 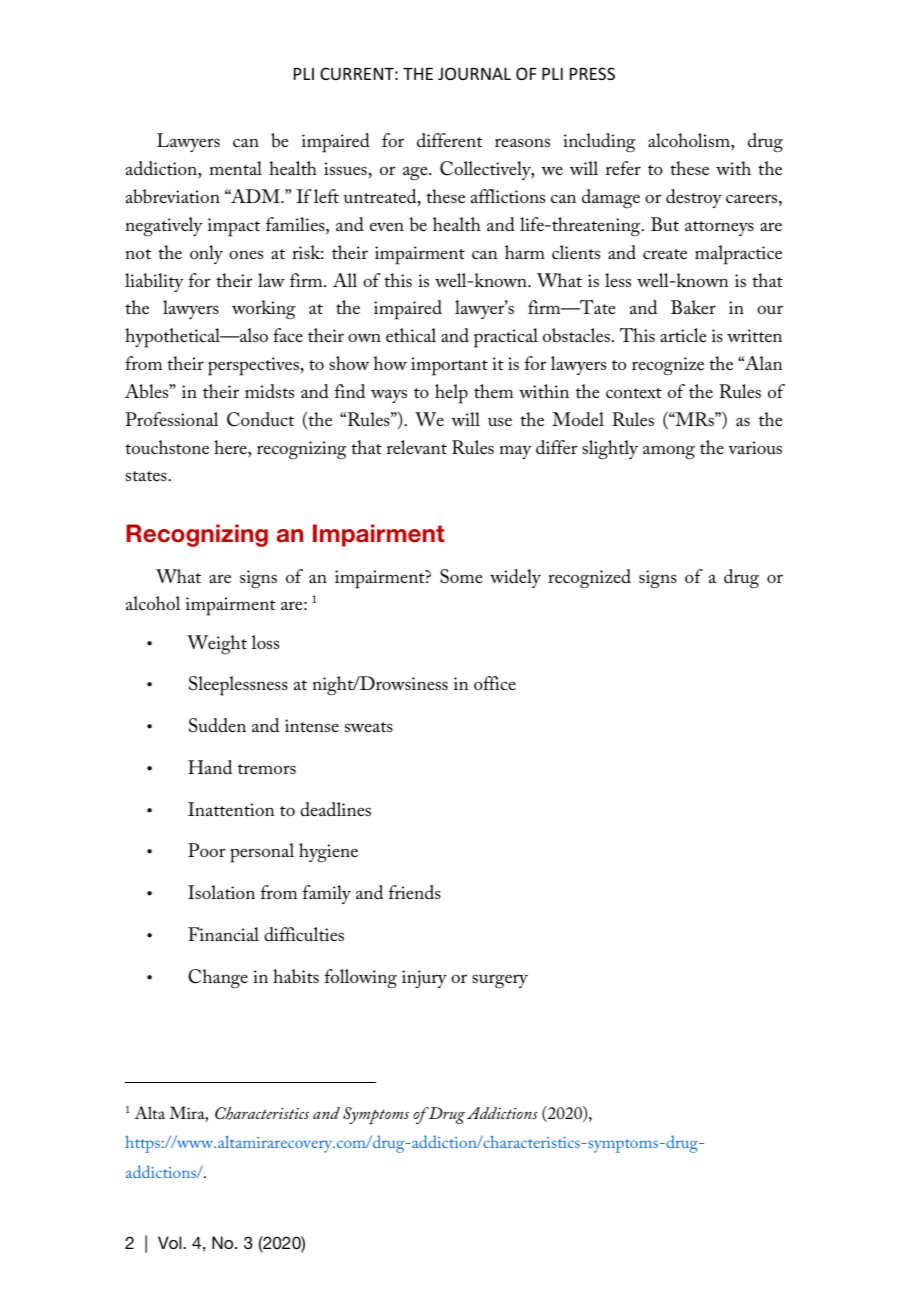 I want to click on widely, so click(x=515, y=578).
